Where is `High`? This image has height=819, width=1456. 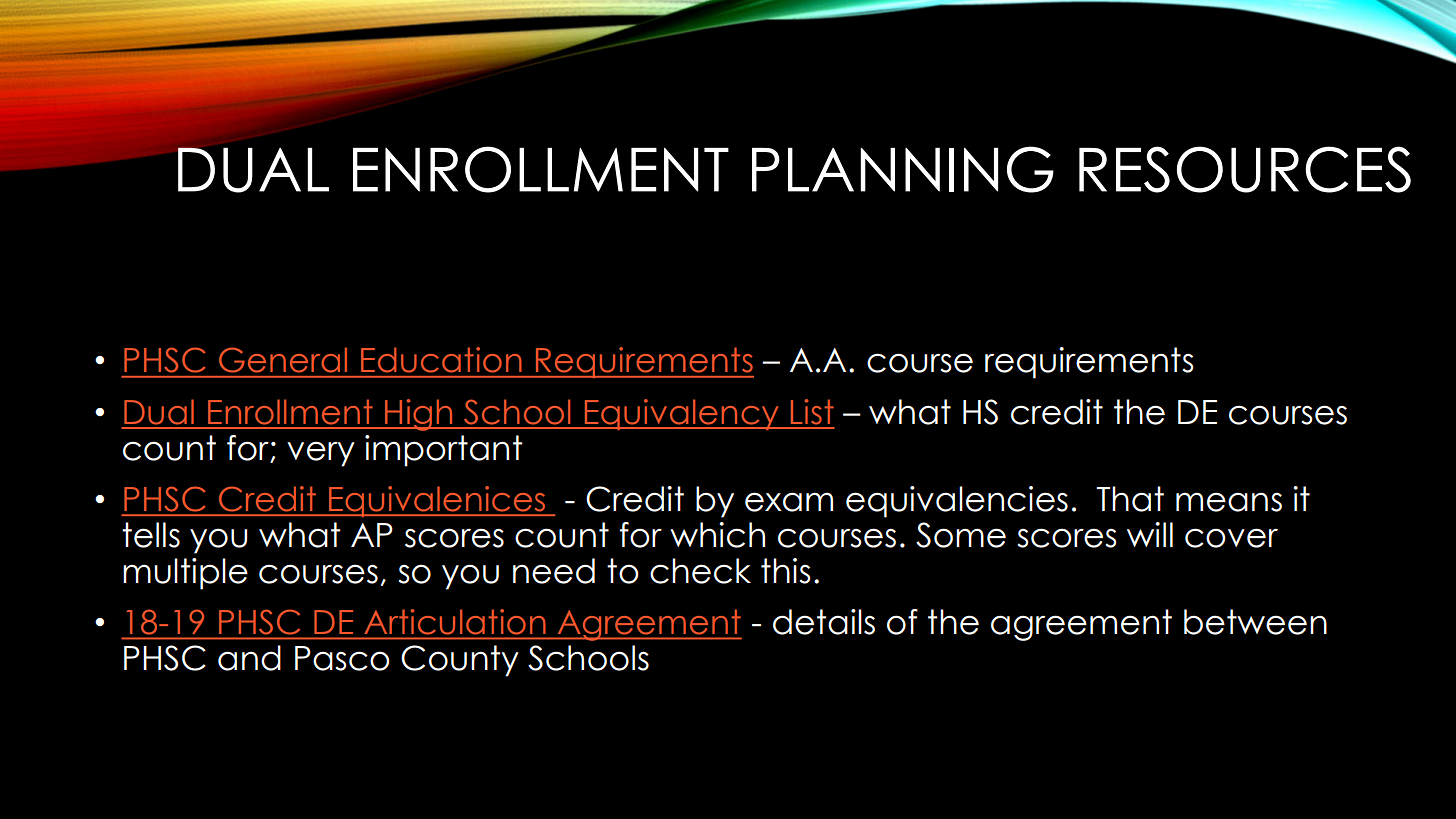 High is located at coordinates (419, 415).
